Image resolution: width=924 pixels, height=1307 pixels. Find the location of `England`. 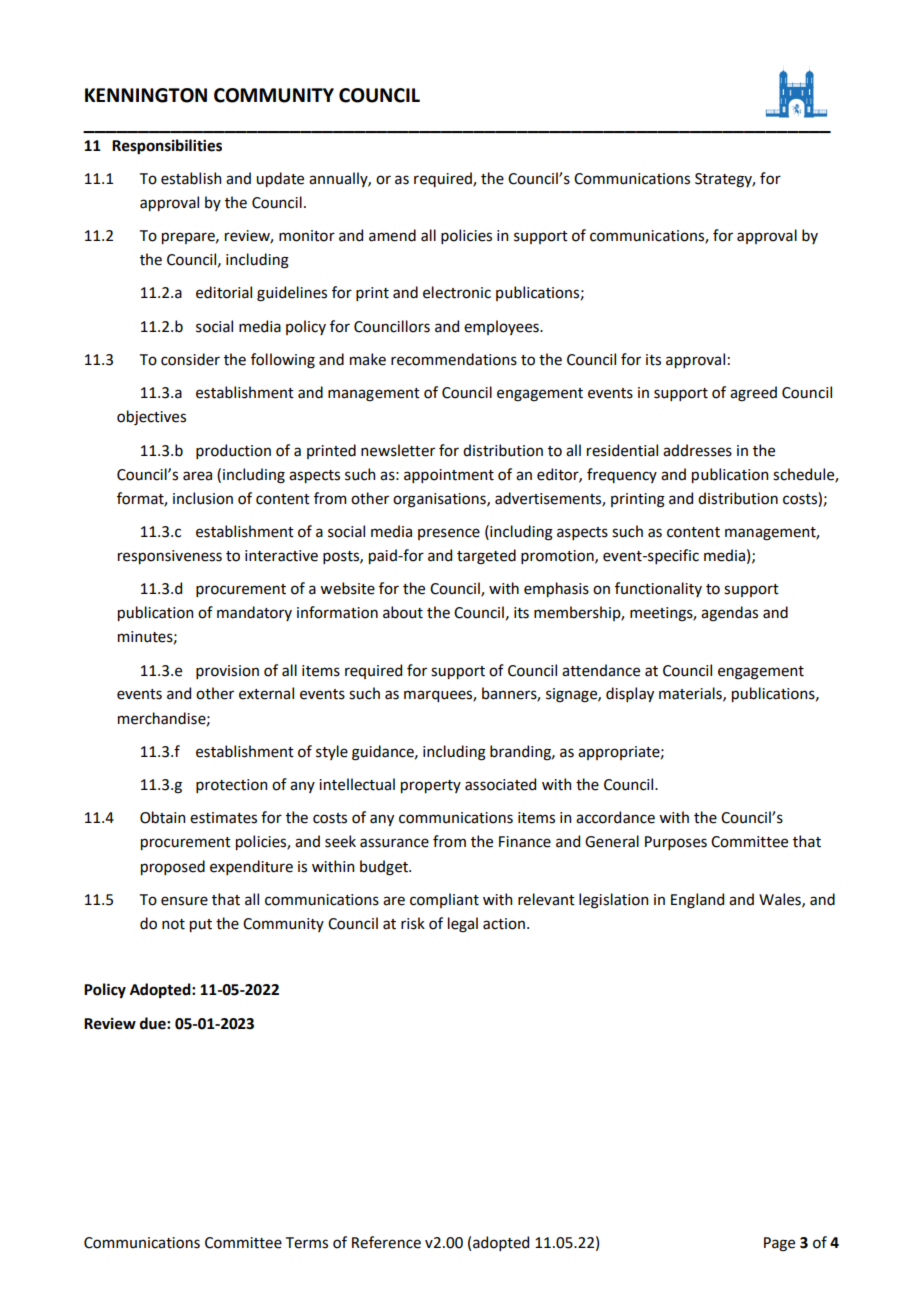

England is located at coordinates (697, 901).
